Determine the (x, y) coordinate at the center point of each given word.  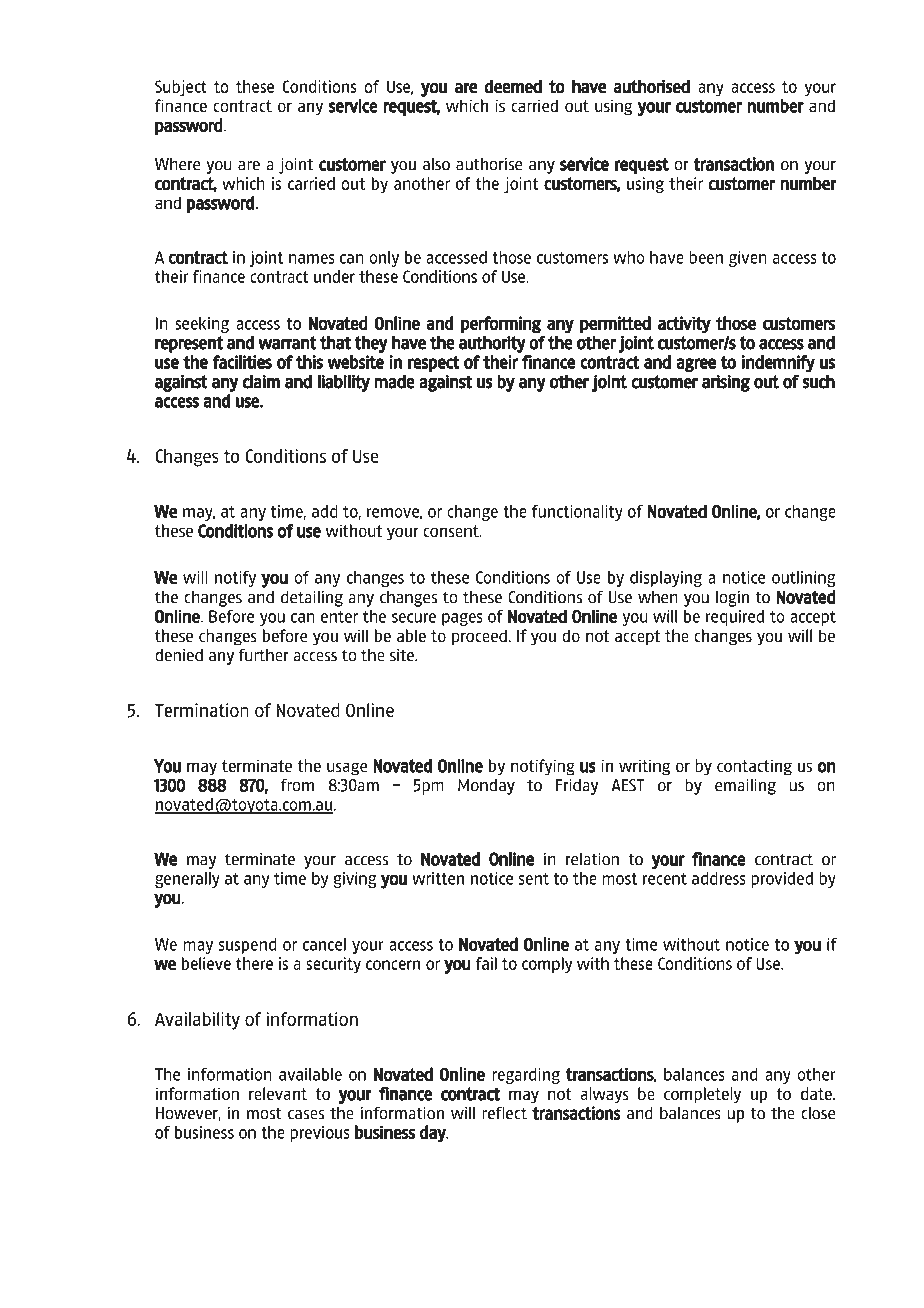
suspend (247, 946)
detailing (312, 598)
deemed (513, 86)
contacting (754, 767)
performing (501, 325)
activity (684, 325)
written (438, 878)
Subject (181, 88)
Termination (202, 710)
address (719, 878)
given (748, 259)
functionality (577, 513)
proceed (479, 637)
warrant (287, 343)
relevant (278, 1093)
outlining (803, 579)
